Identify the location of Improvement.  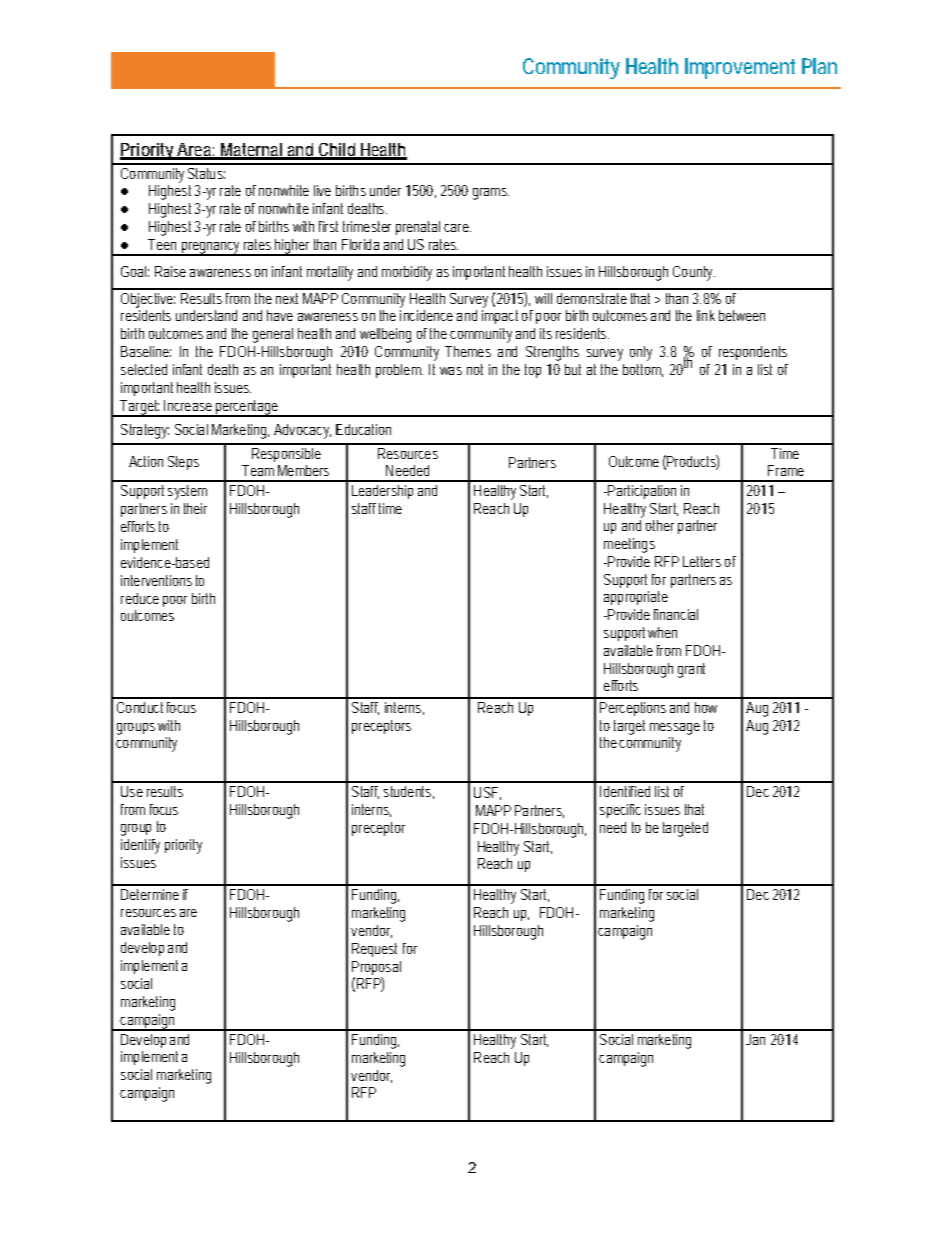
(740, 68).
